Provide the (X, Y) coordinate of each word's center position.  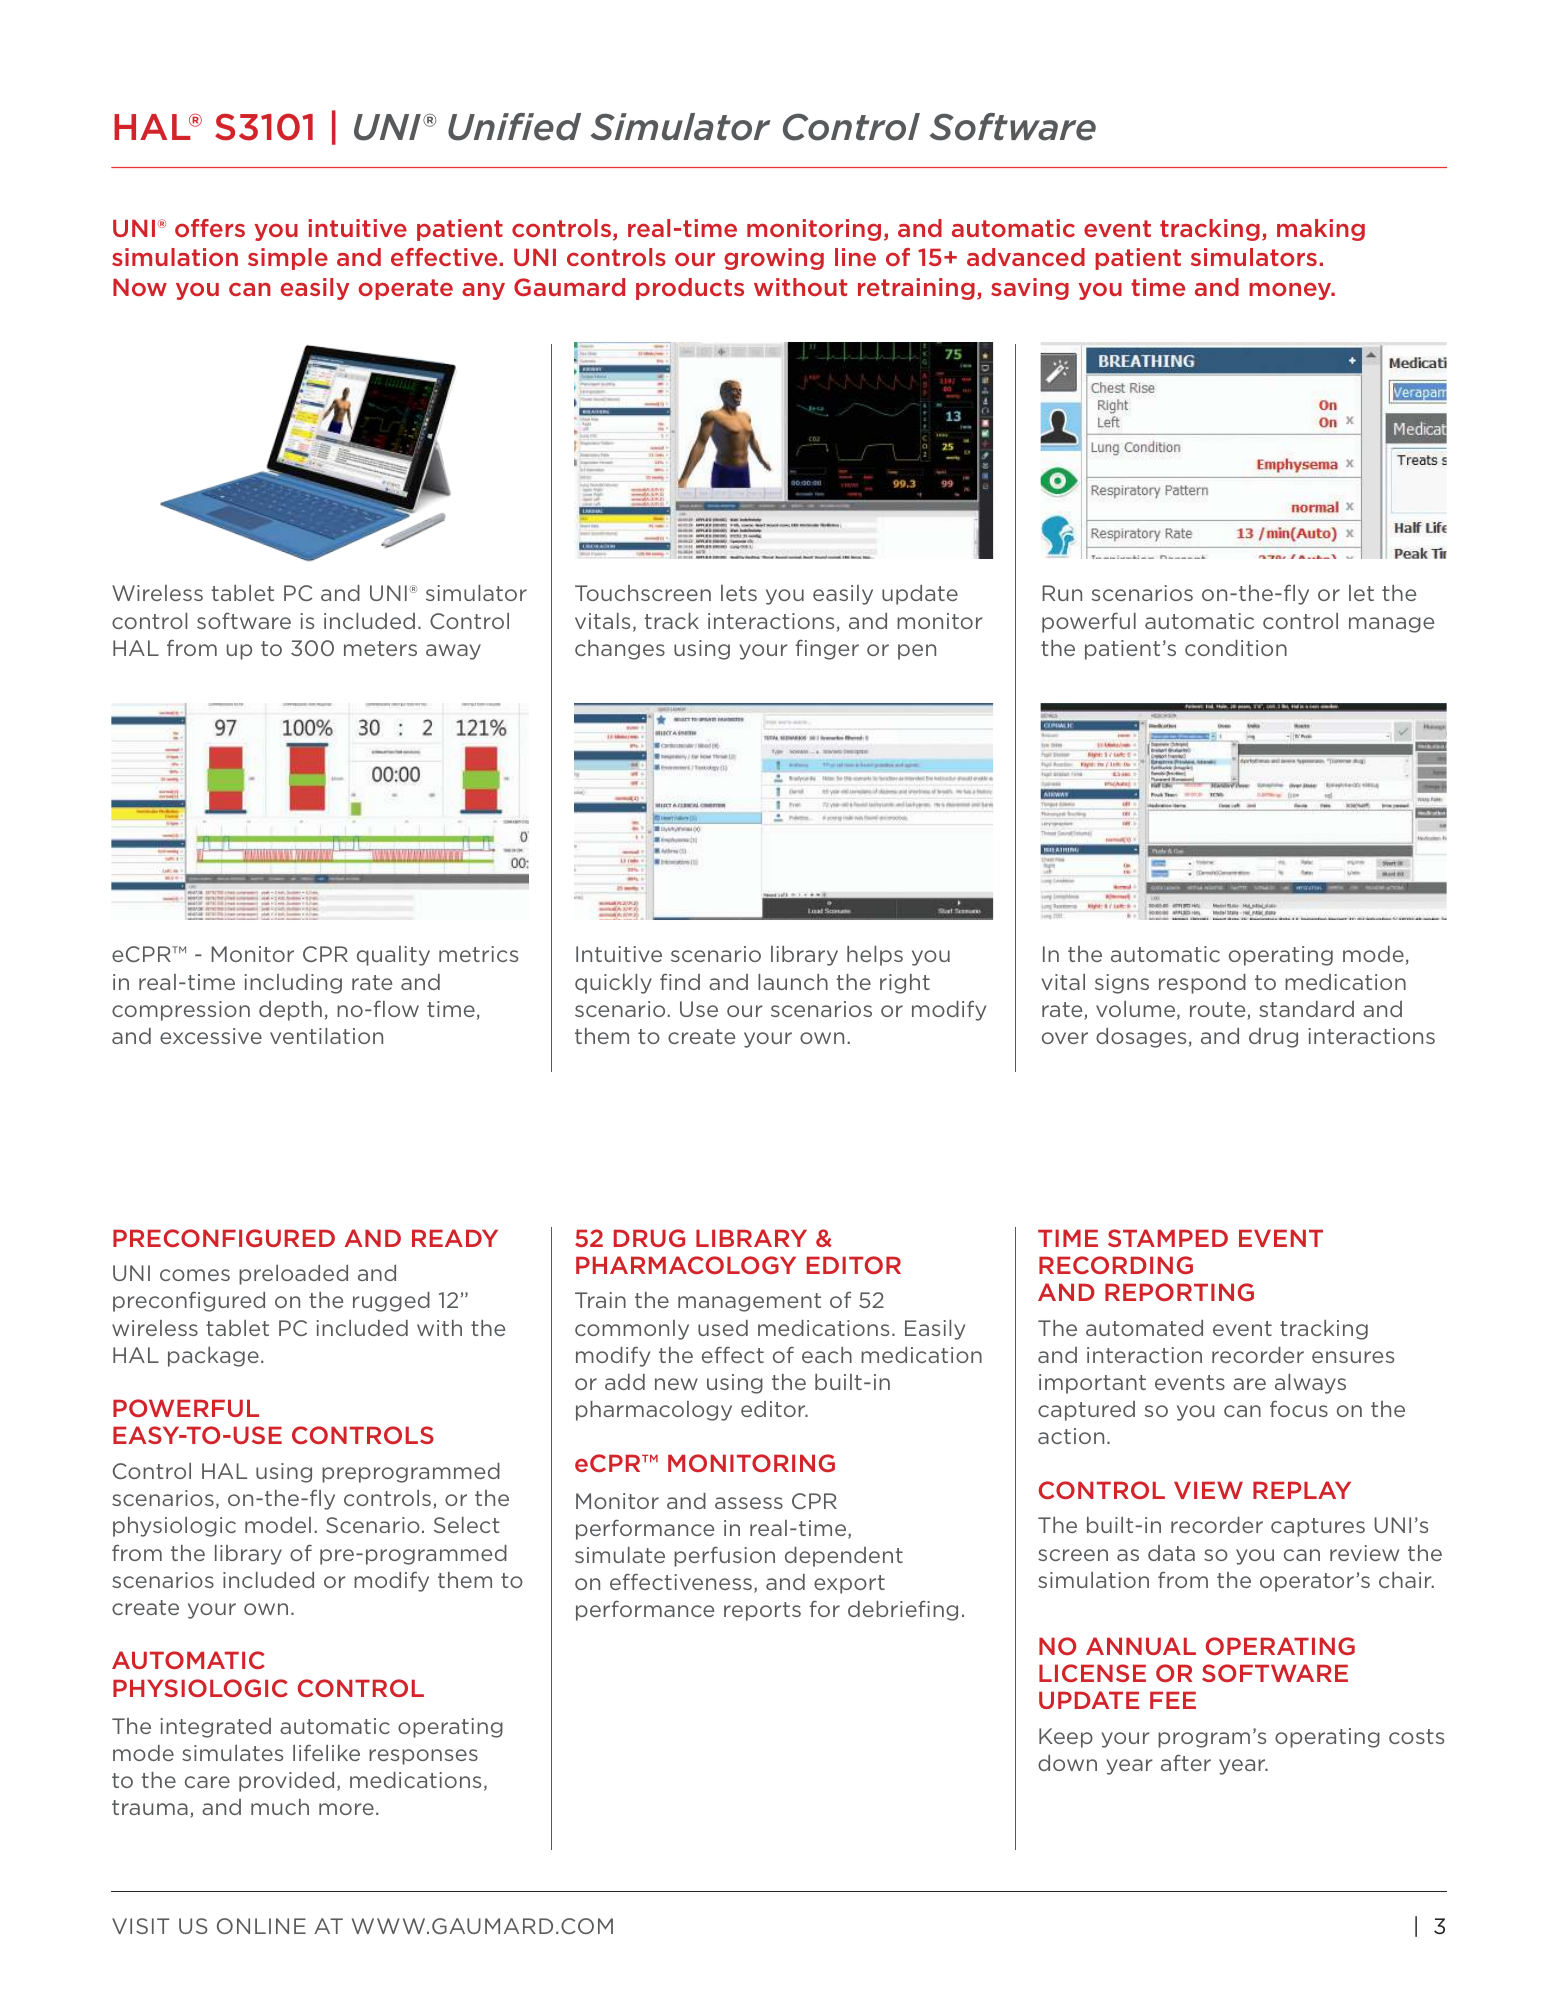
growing (774, 259)
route (1219, 1011)
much (280, 1807)
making (1321, 230)
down (1067, 1763)
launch (793, 982)
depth (290, 1011)
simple (288, 259)
